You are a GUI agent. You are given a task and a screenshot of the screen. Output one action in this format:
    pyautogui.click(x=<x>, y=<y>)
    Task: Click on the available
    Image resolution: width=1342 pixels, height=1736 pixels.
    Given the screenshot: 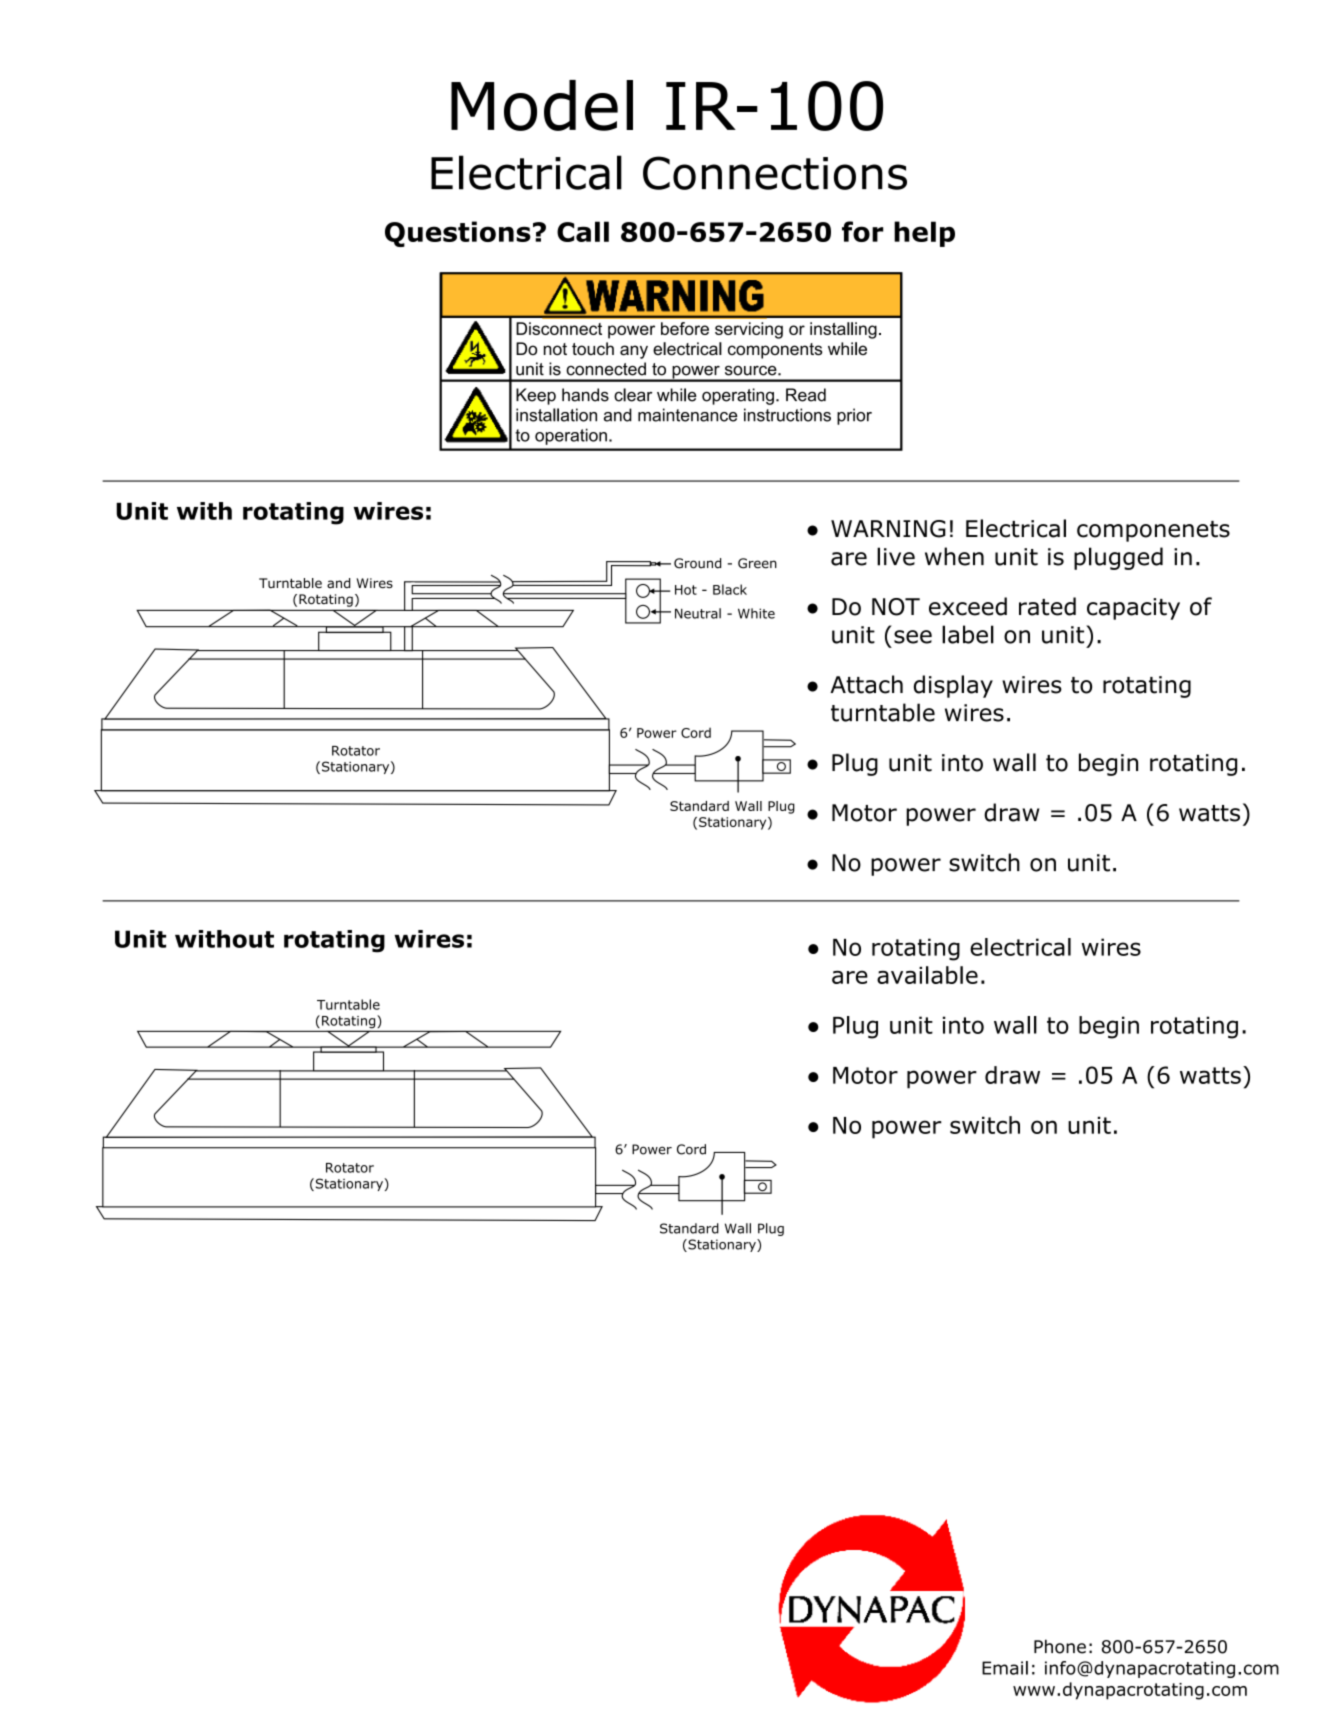 What is the action you would take?
    pyautogui.click(x=927, y=975)
